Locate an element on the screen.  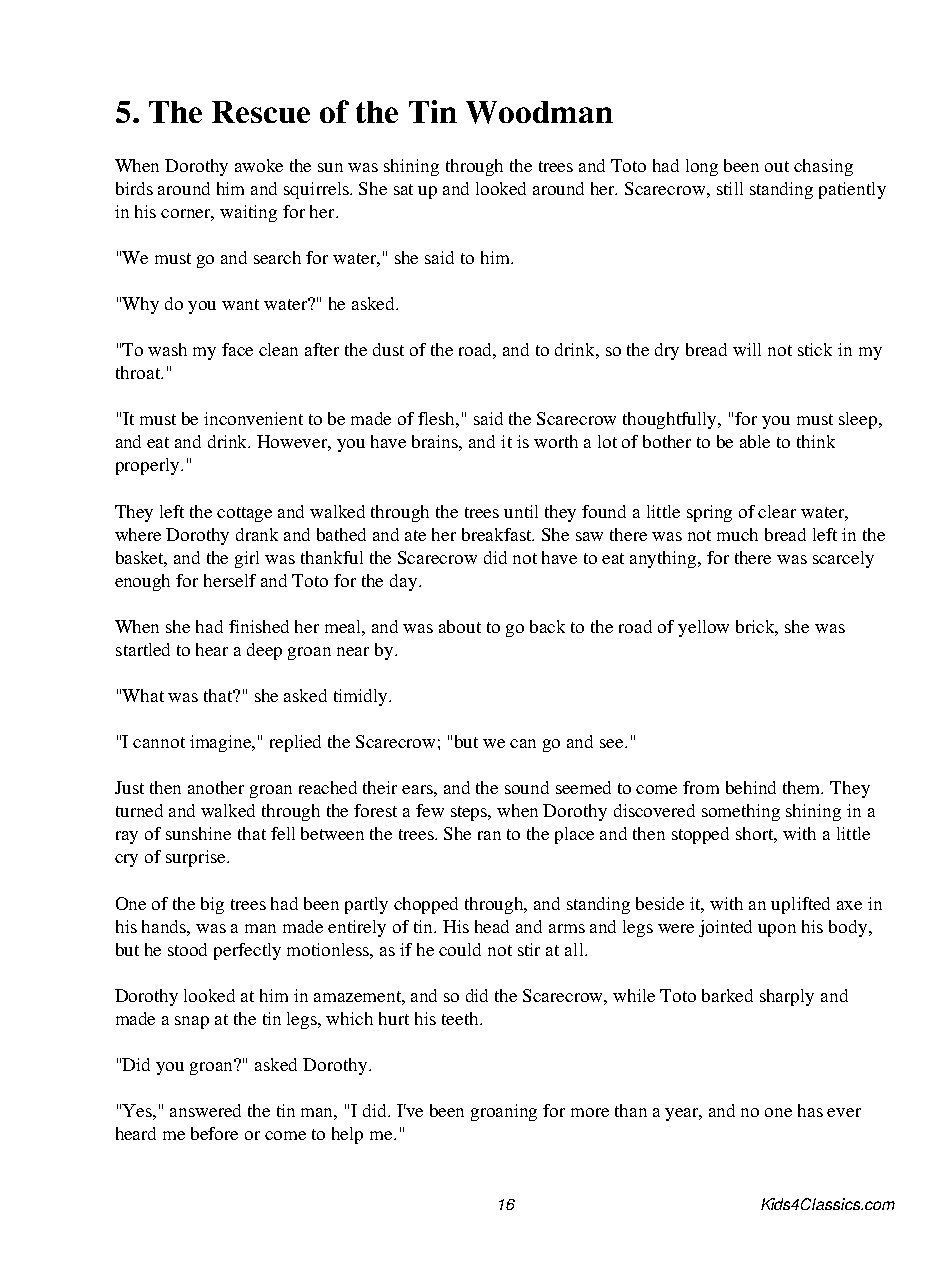
awoke is located at coordinates (259, 165).
